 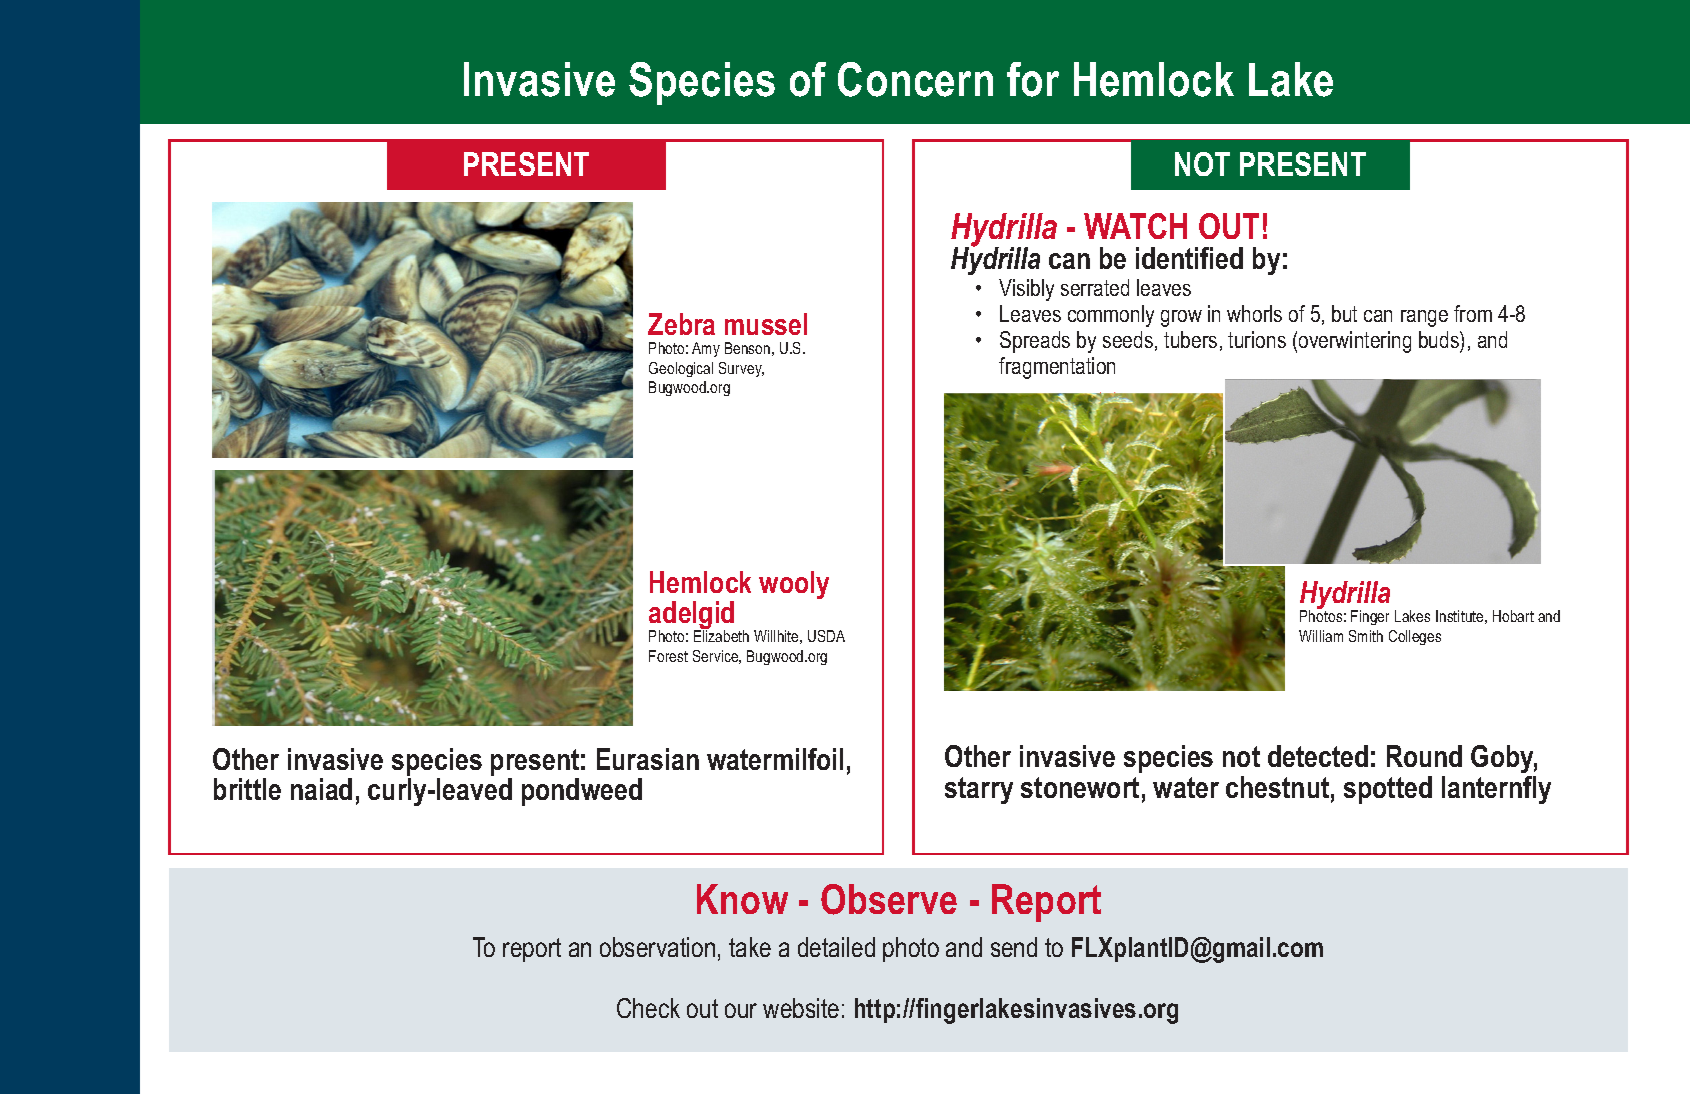 What do you see at coordinates (794, 585) in the screenshot?
I see `wooly` at bounding box center [794, 585].
